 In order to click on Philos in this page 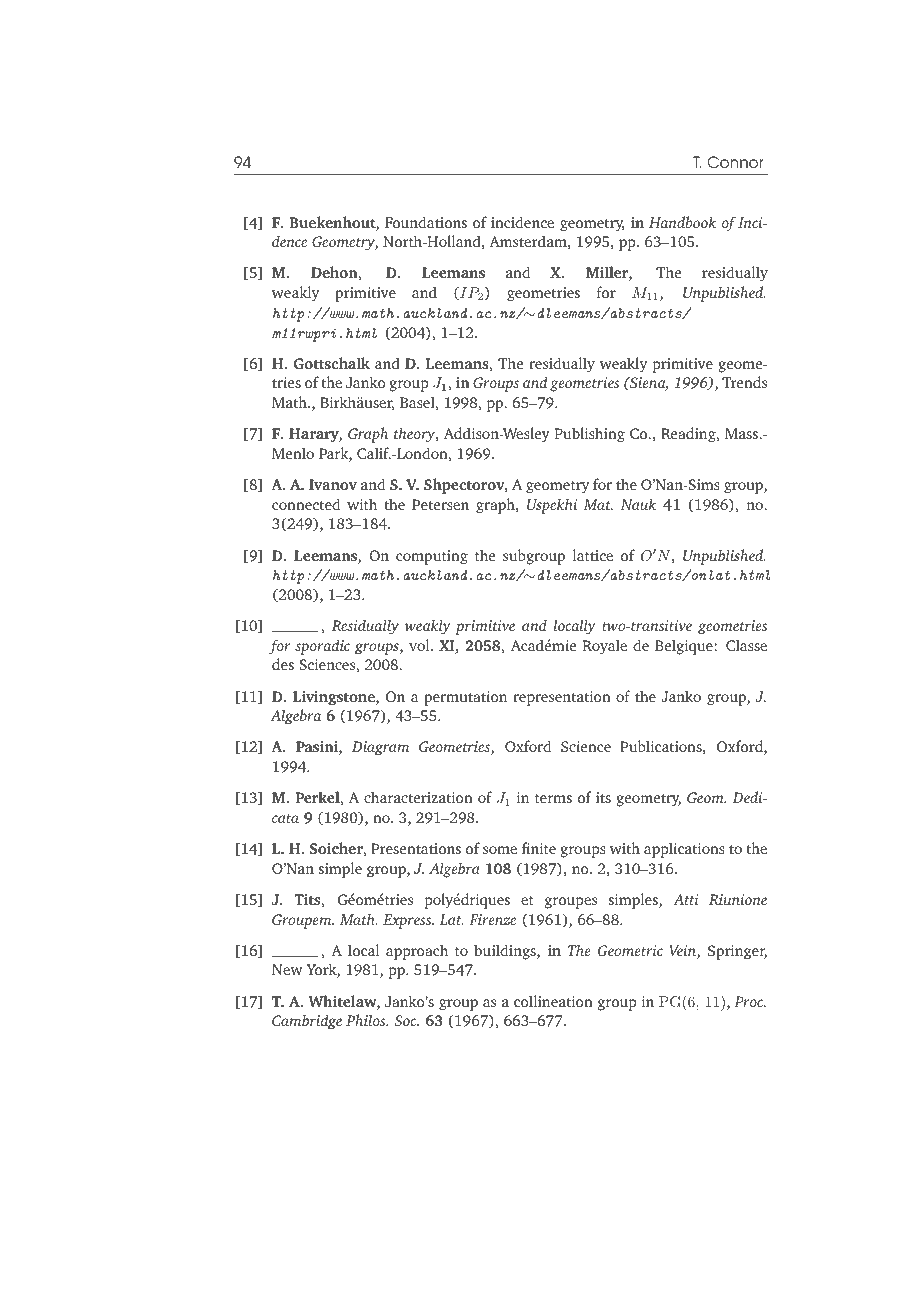, I will do `click(367, 1020)`.
